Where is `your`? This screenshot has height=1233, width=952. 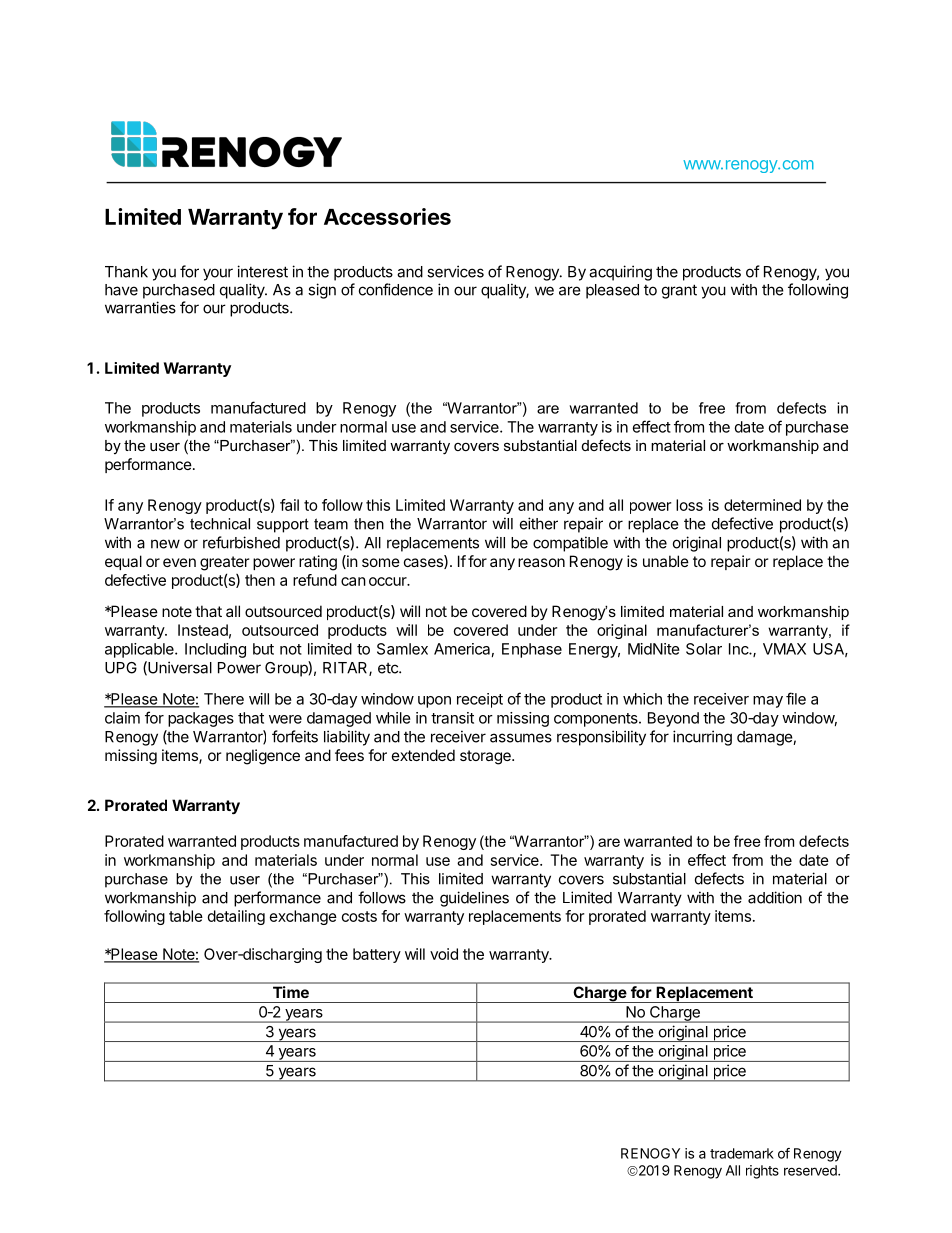 your is located at coordinates (218, 274).
